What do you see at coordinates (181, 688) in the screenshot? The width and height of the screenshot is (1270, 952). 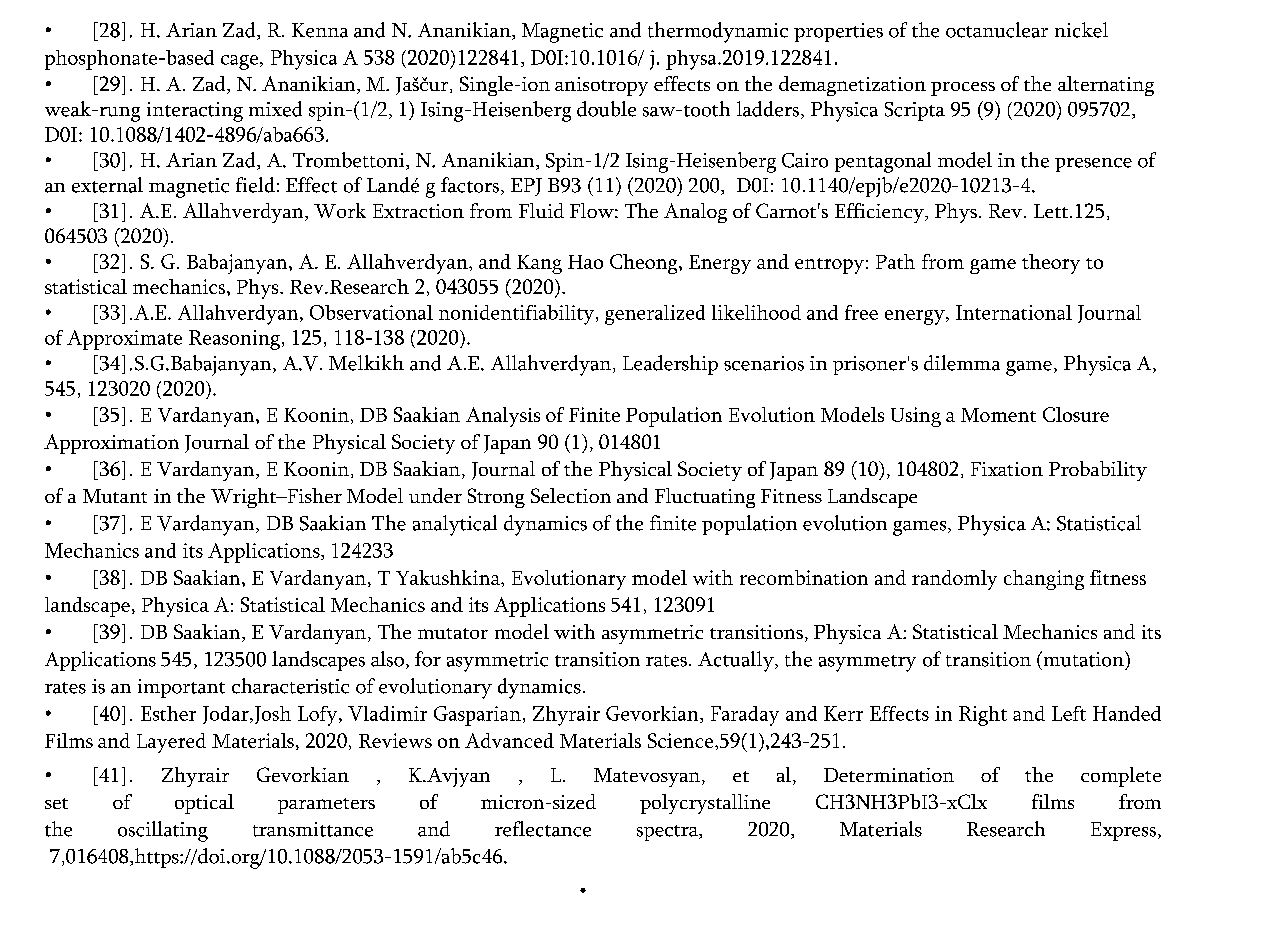 I see `important` at bounding box center [181, 688].
